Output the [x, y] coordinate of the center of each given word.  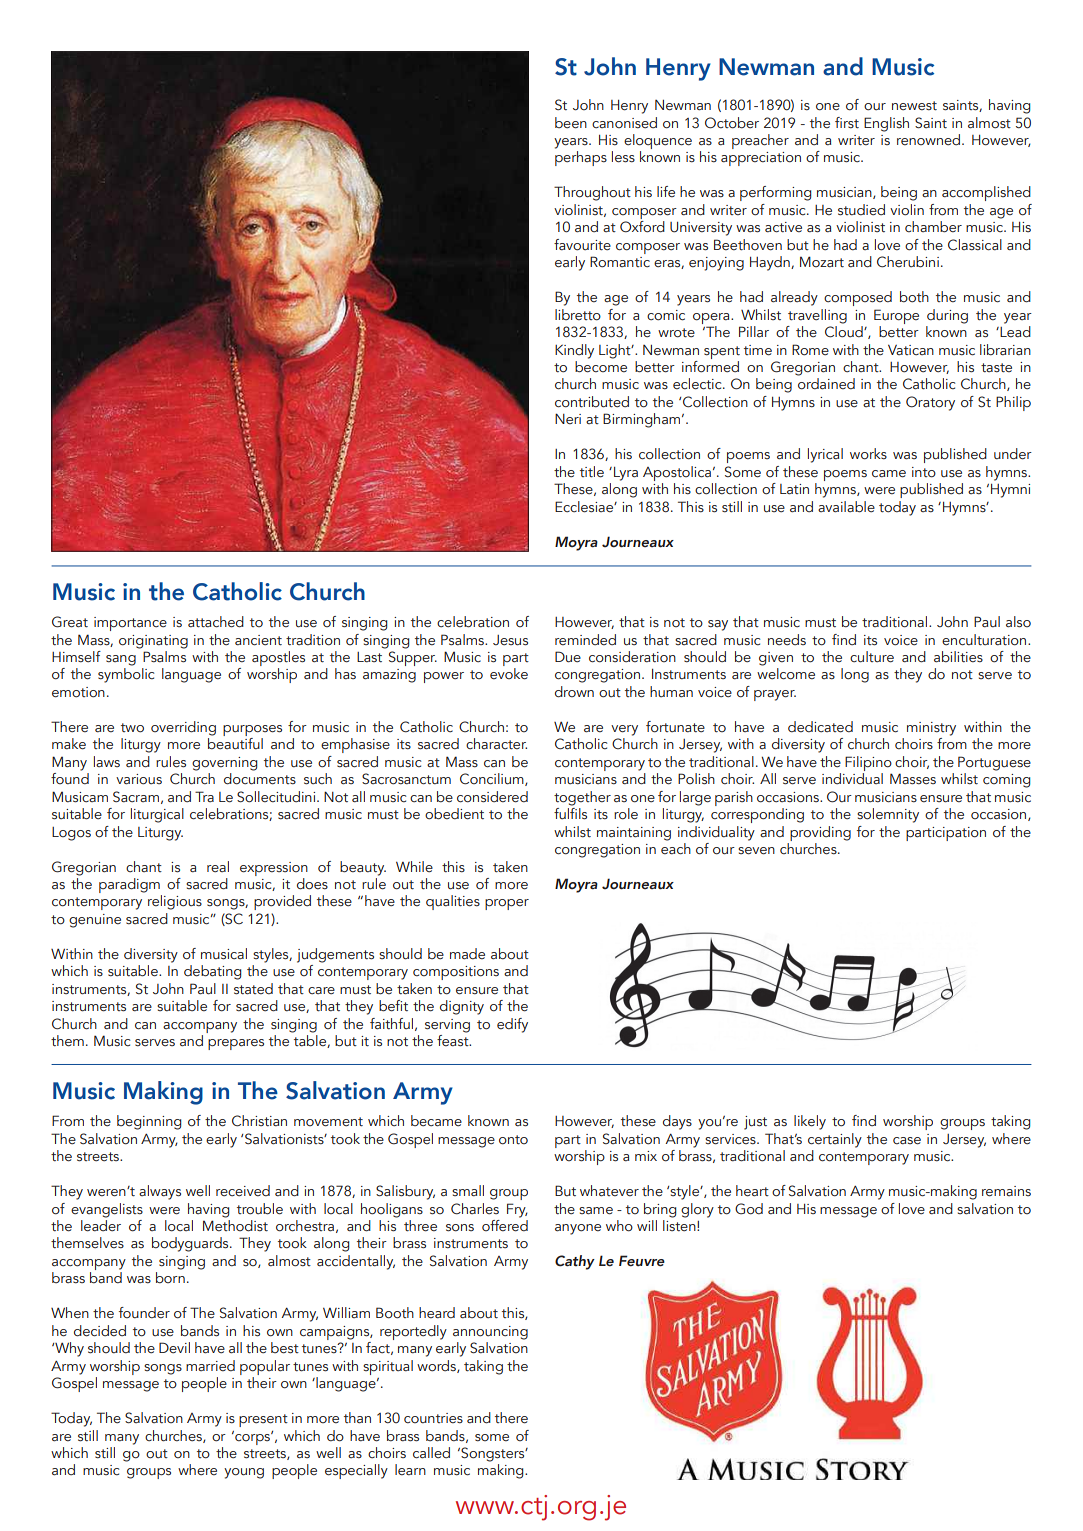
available [846, 507]
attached [216, 622]
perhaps [581, 158]
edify [512, 1025]
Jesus [510, 640]
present [263, 1420]
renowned [930, 140]
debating [213, 972]
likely [810, 1122]
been [571, 123]
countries [433, 1418]
